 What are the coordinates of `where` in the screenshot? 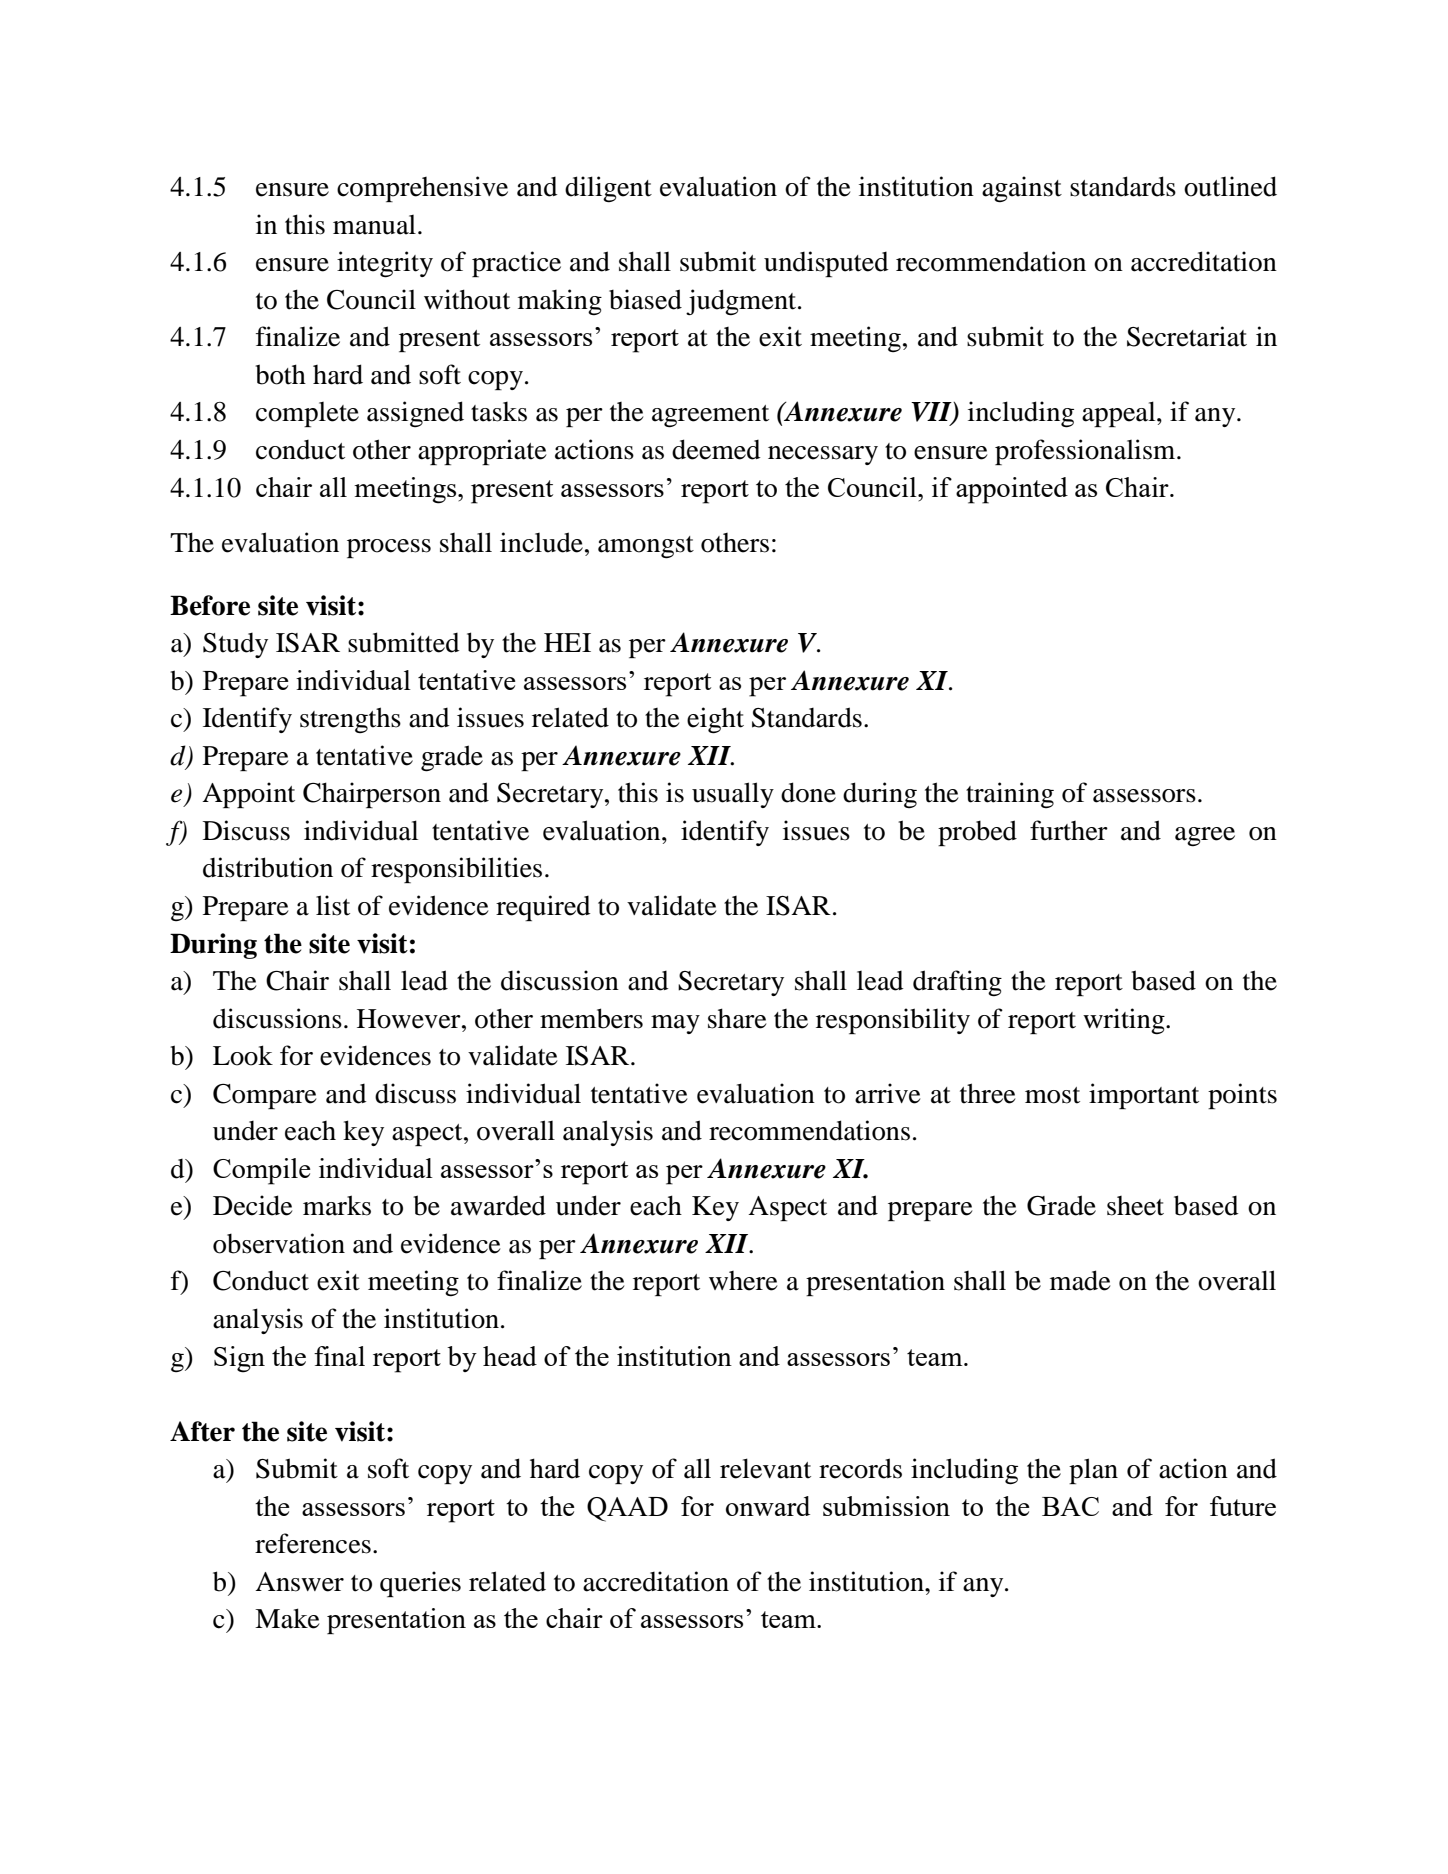 It's located at (743, 1281).
